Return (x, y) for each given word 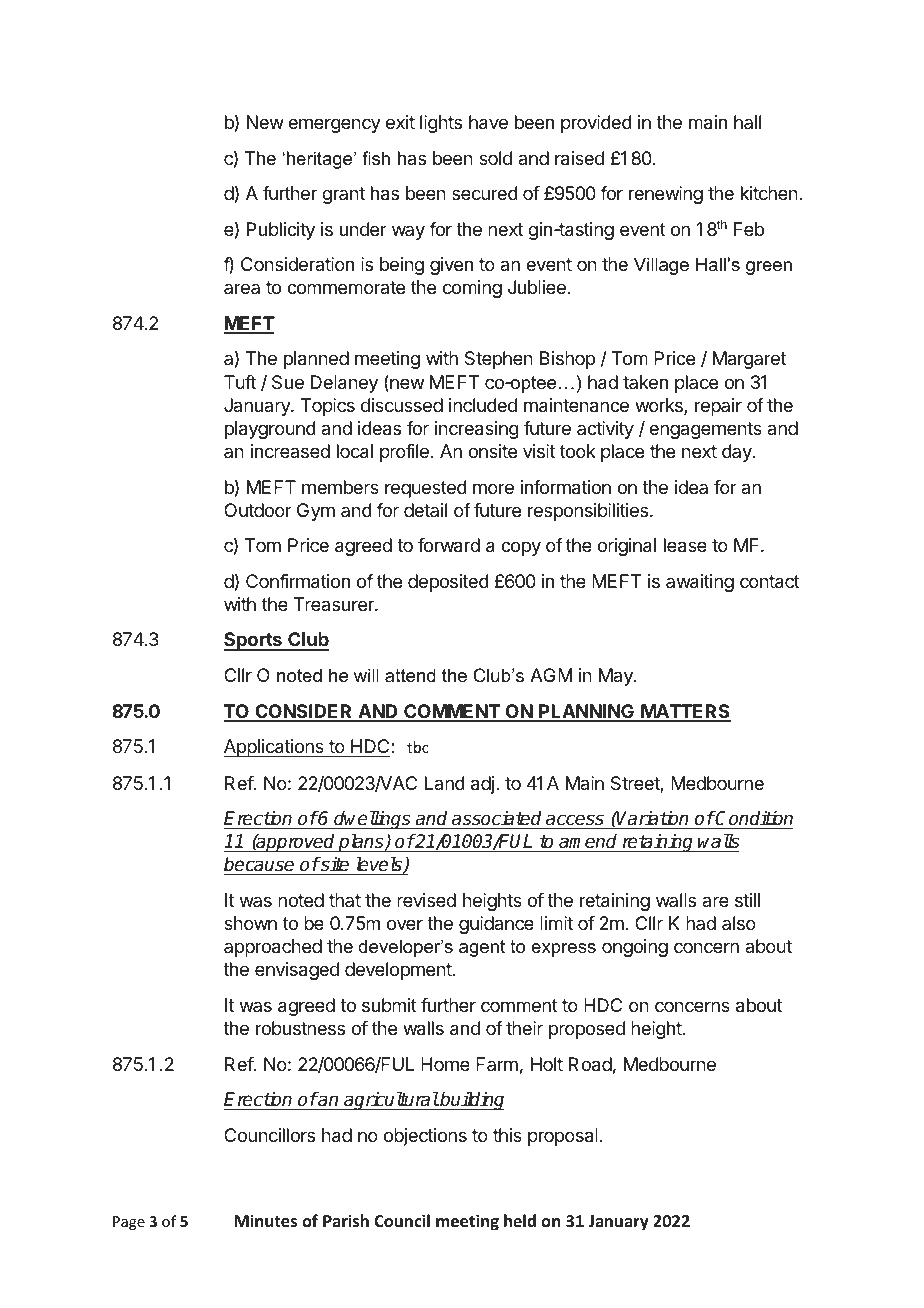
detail (425, 510)
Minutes (265, 1221)
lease (685, 545)
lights (441, 124)
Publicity (281, 231)
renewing (666, 195)
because (260, 866)
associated (497, 818)
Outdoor (258, 510)
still (747, 900)
